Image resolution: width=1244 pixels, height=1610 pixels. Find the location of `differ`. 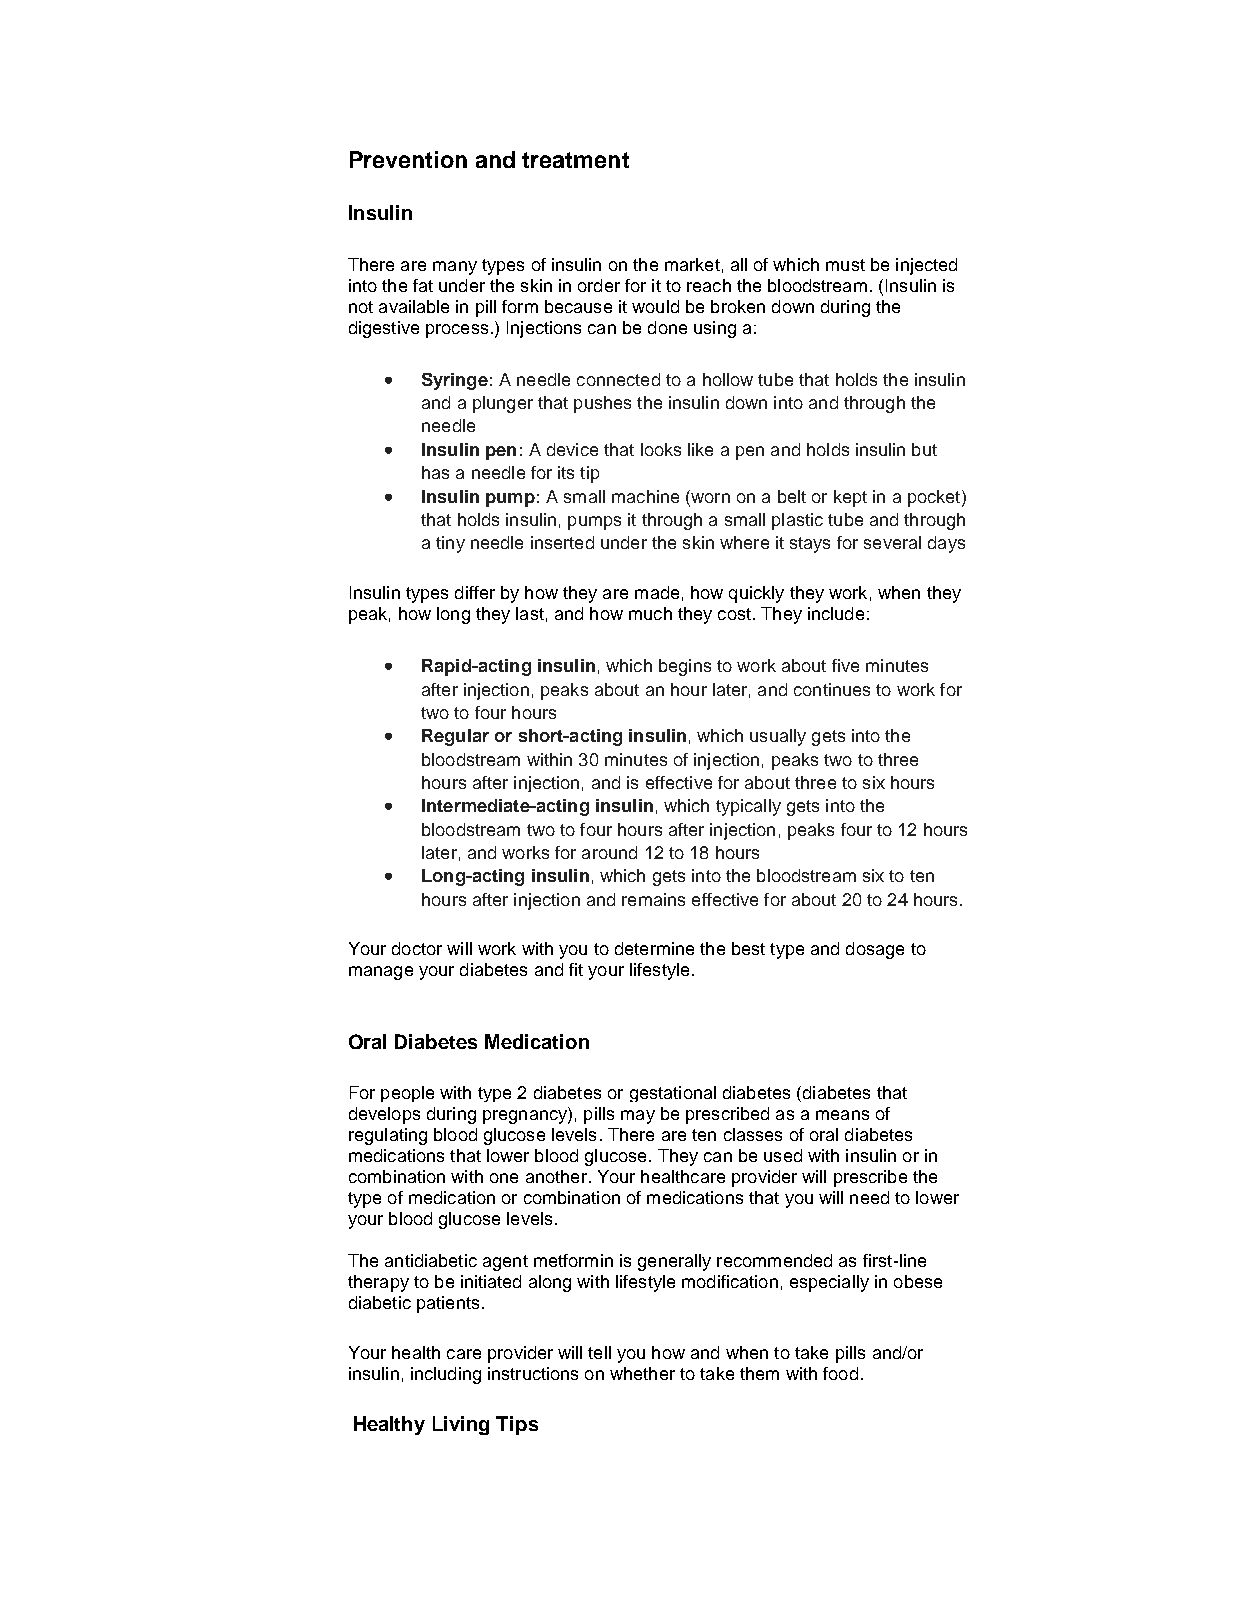

differ is located at coordinates (475, 592).
